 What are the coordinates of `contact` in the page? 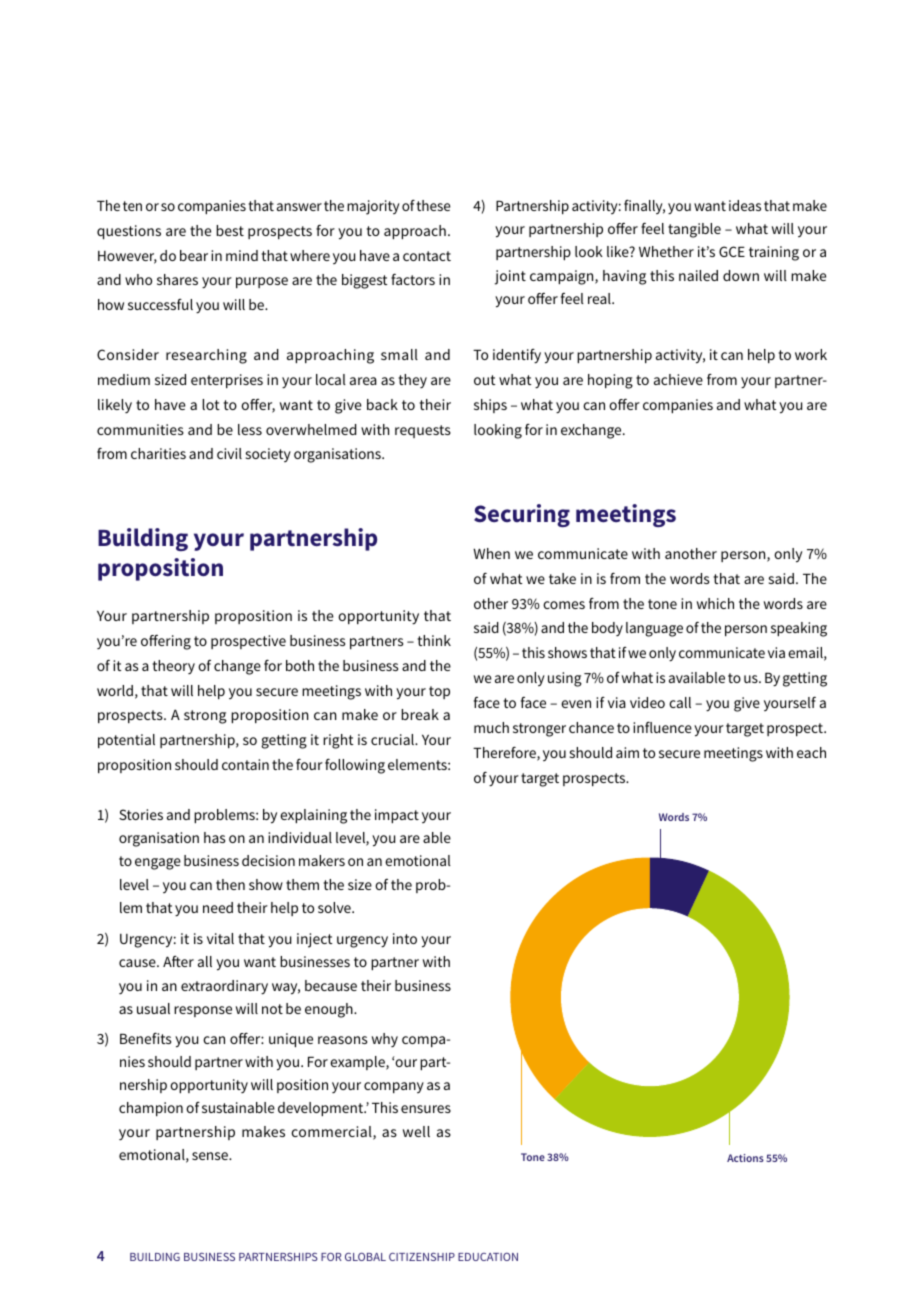 It's located at (427, 256).
